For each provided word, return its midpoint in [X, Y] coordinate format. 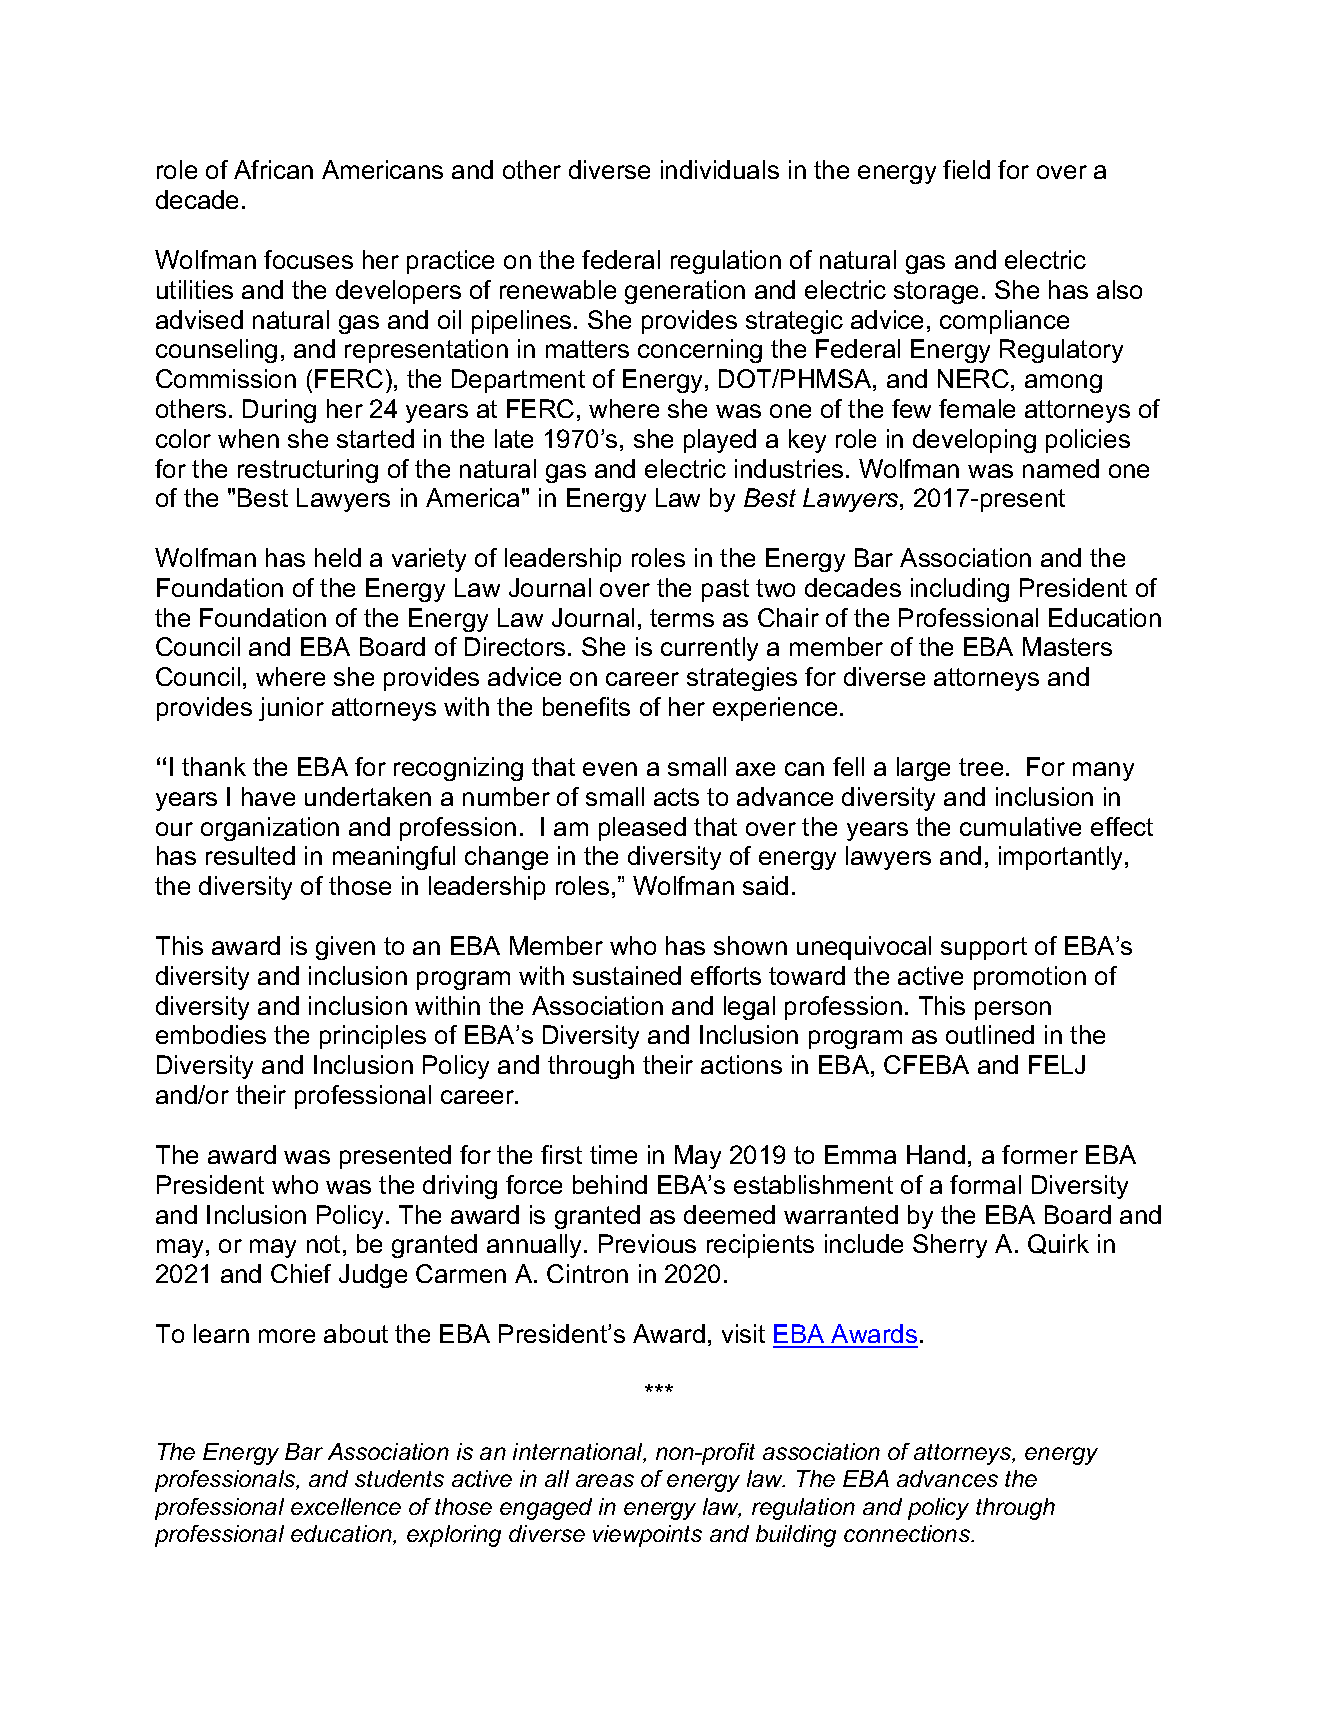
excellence [346, 1506]
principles [373, 1037]
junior [291, 709]
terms [682, 618]
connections [908, 1533]
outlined [990, 1034]
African [273, 169]
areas [605, 1480]
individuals [720, 169]
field [966, 169]
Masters [1067, 646]
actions [741, 1064]
